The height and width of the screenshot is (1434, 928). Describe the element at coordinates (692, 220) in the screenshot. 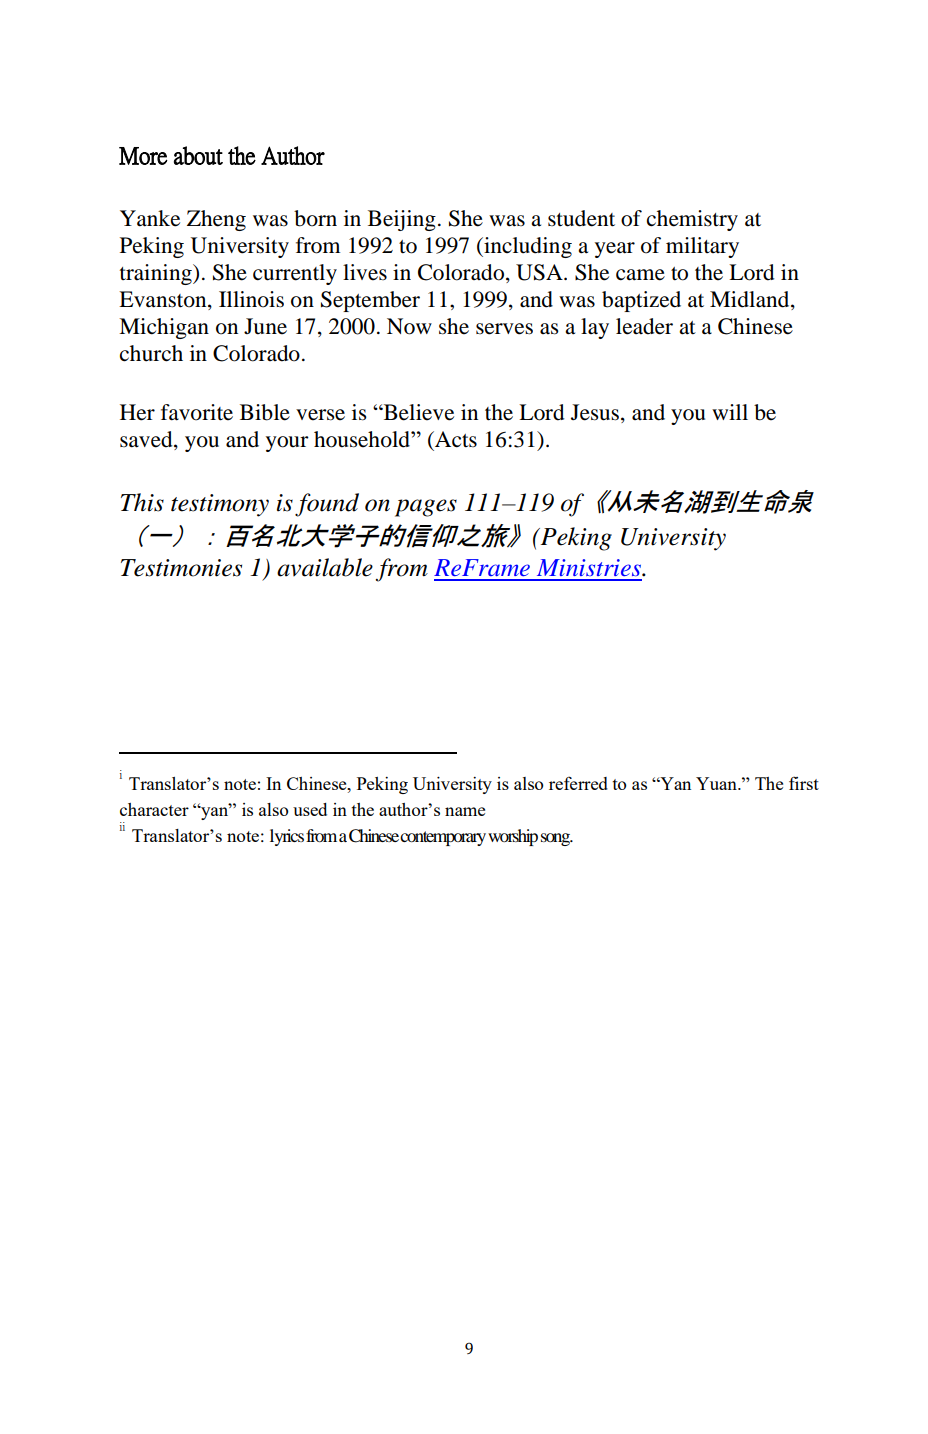

I see `chemistry` at that location.
